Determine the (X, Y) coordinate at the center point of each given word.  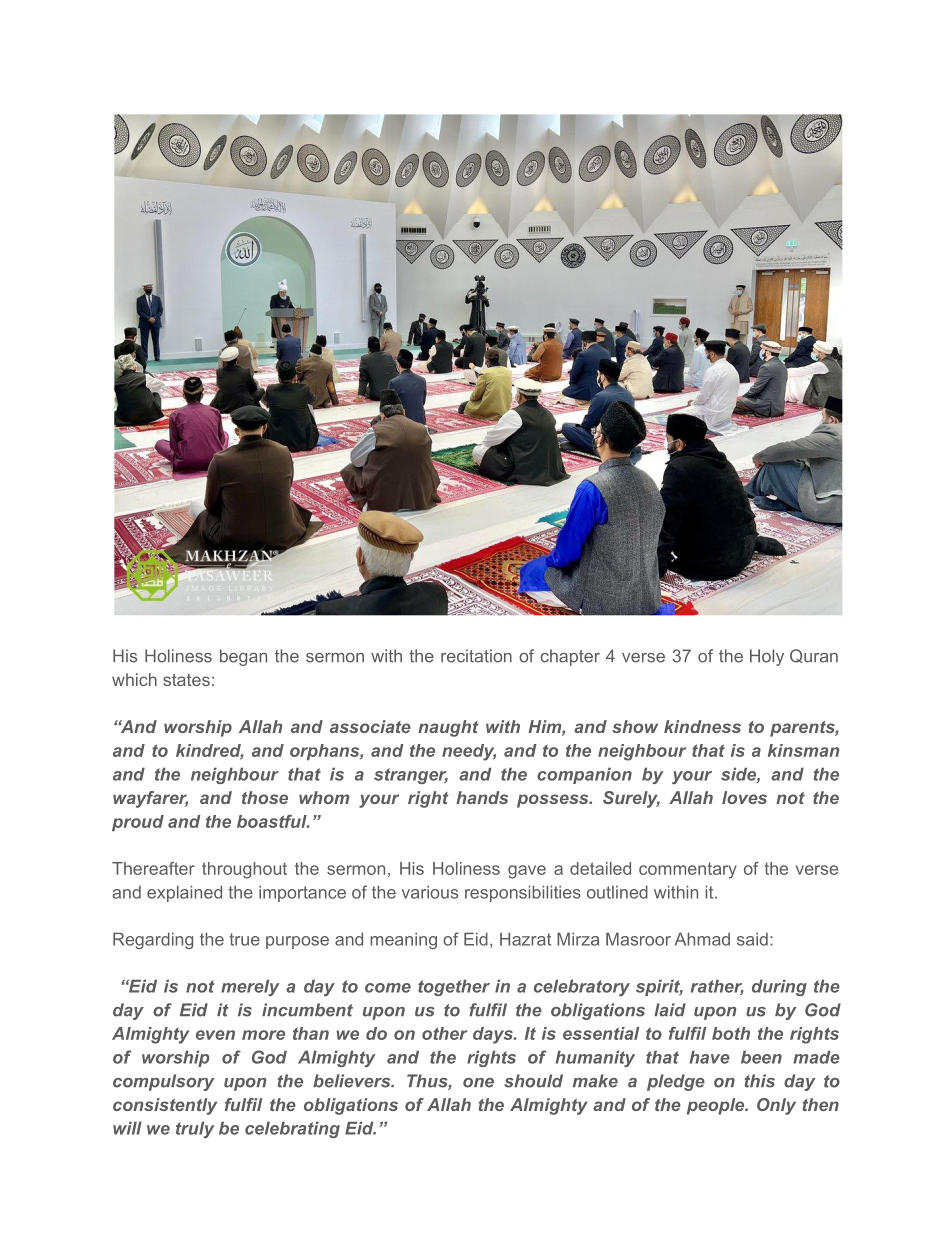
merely (250, 987)
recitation (476, 656)
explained (184, 893)
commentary (688, 870)
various (430, 892)
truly (195, 1129)
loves (744, 797)
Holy (767, 657)
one (478, 1083)
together (454, 987)
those (265, 797)
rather (717, 987)
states (186, 680)
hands (482, 797)
